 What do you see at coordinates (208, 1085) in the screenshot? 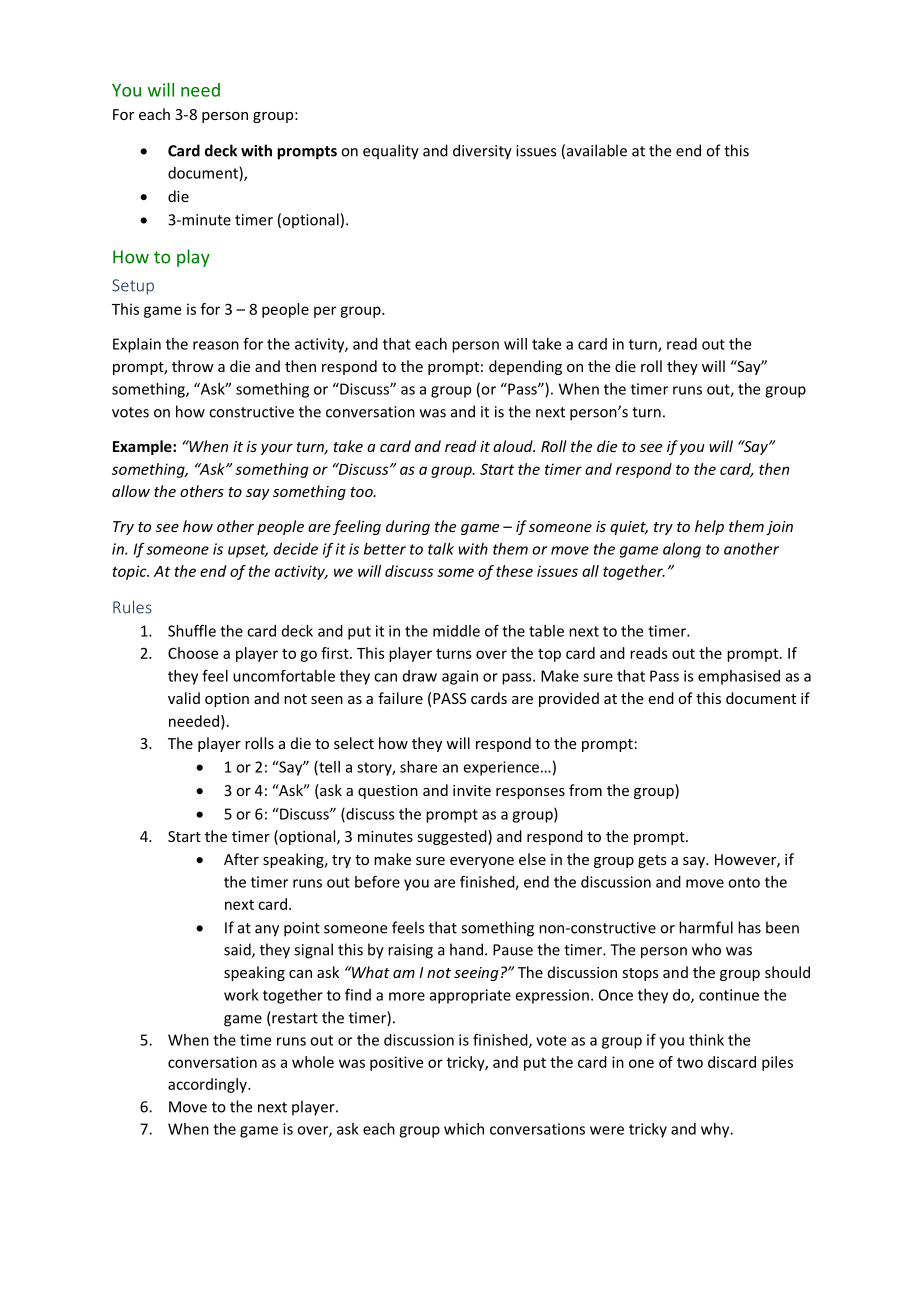
I see `accordingly` at bounding box center [208, 1085].
